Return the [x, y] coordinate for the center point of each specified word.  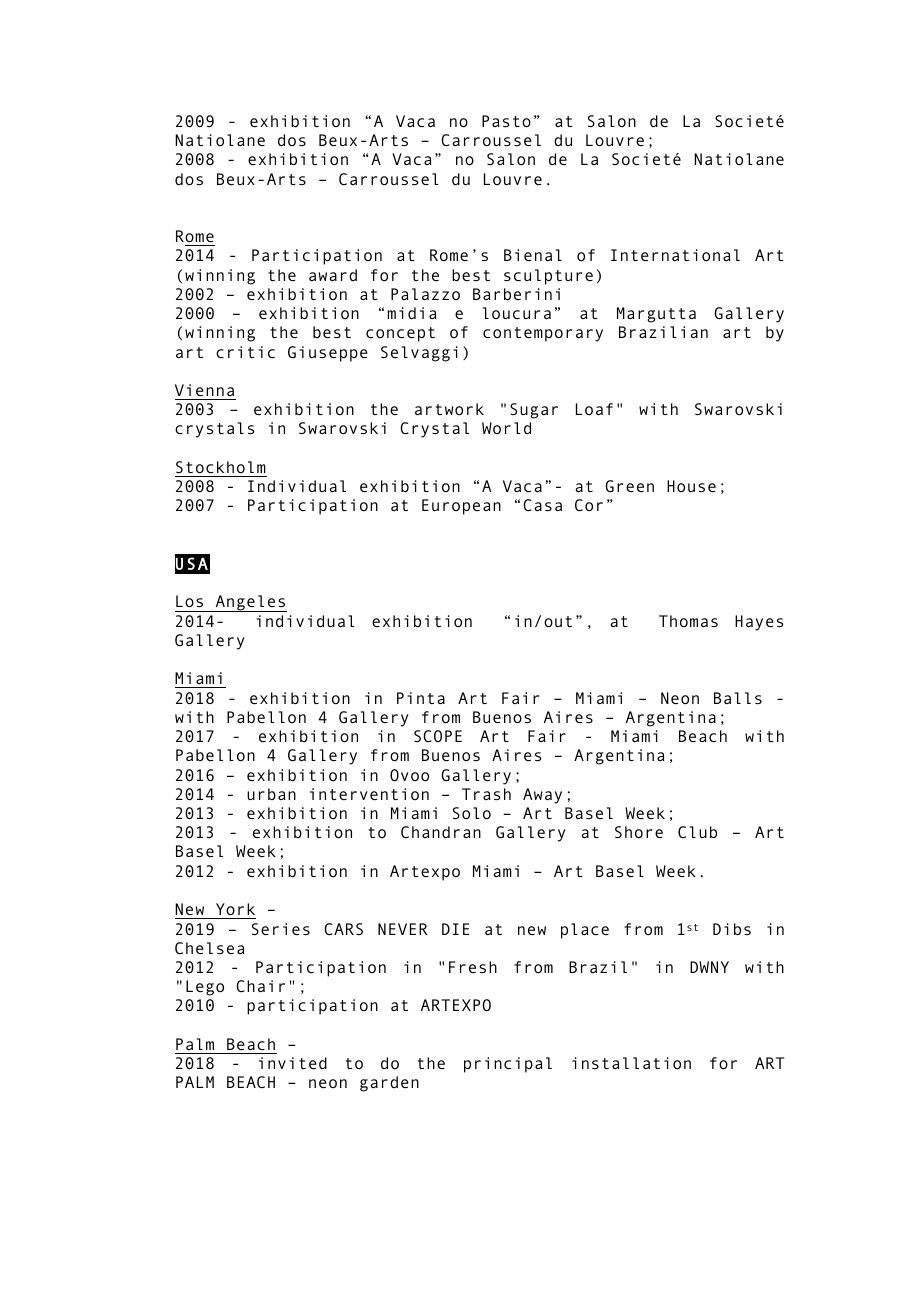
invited [293, 1063]
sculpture [548, 277]
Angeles [250, 603]
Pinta [421, 698]
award [333, 275]
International [675, 255]
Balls [738, 698]
